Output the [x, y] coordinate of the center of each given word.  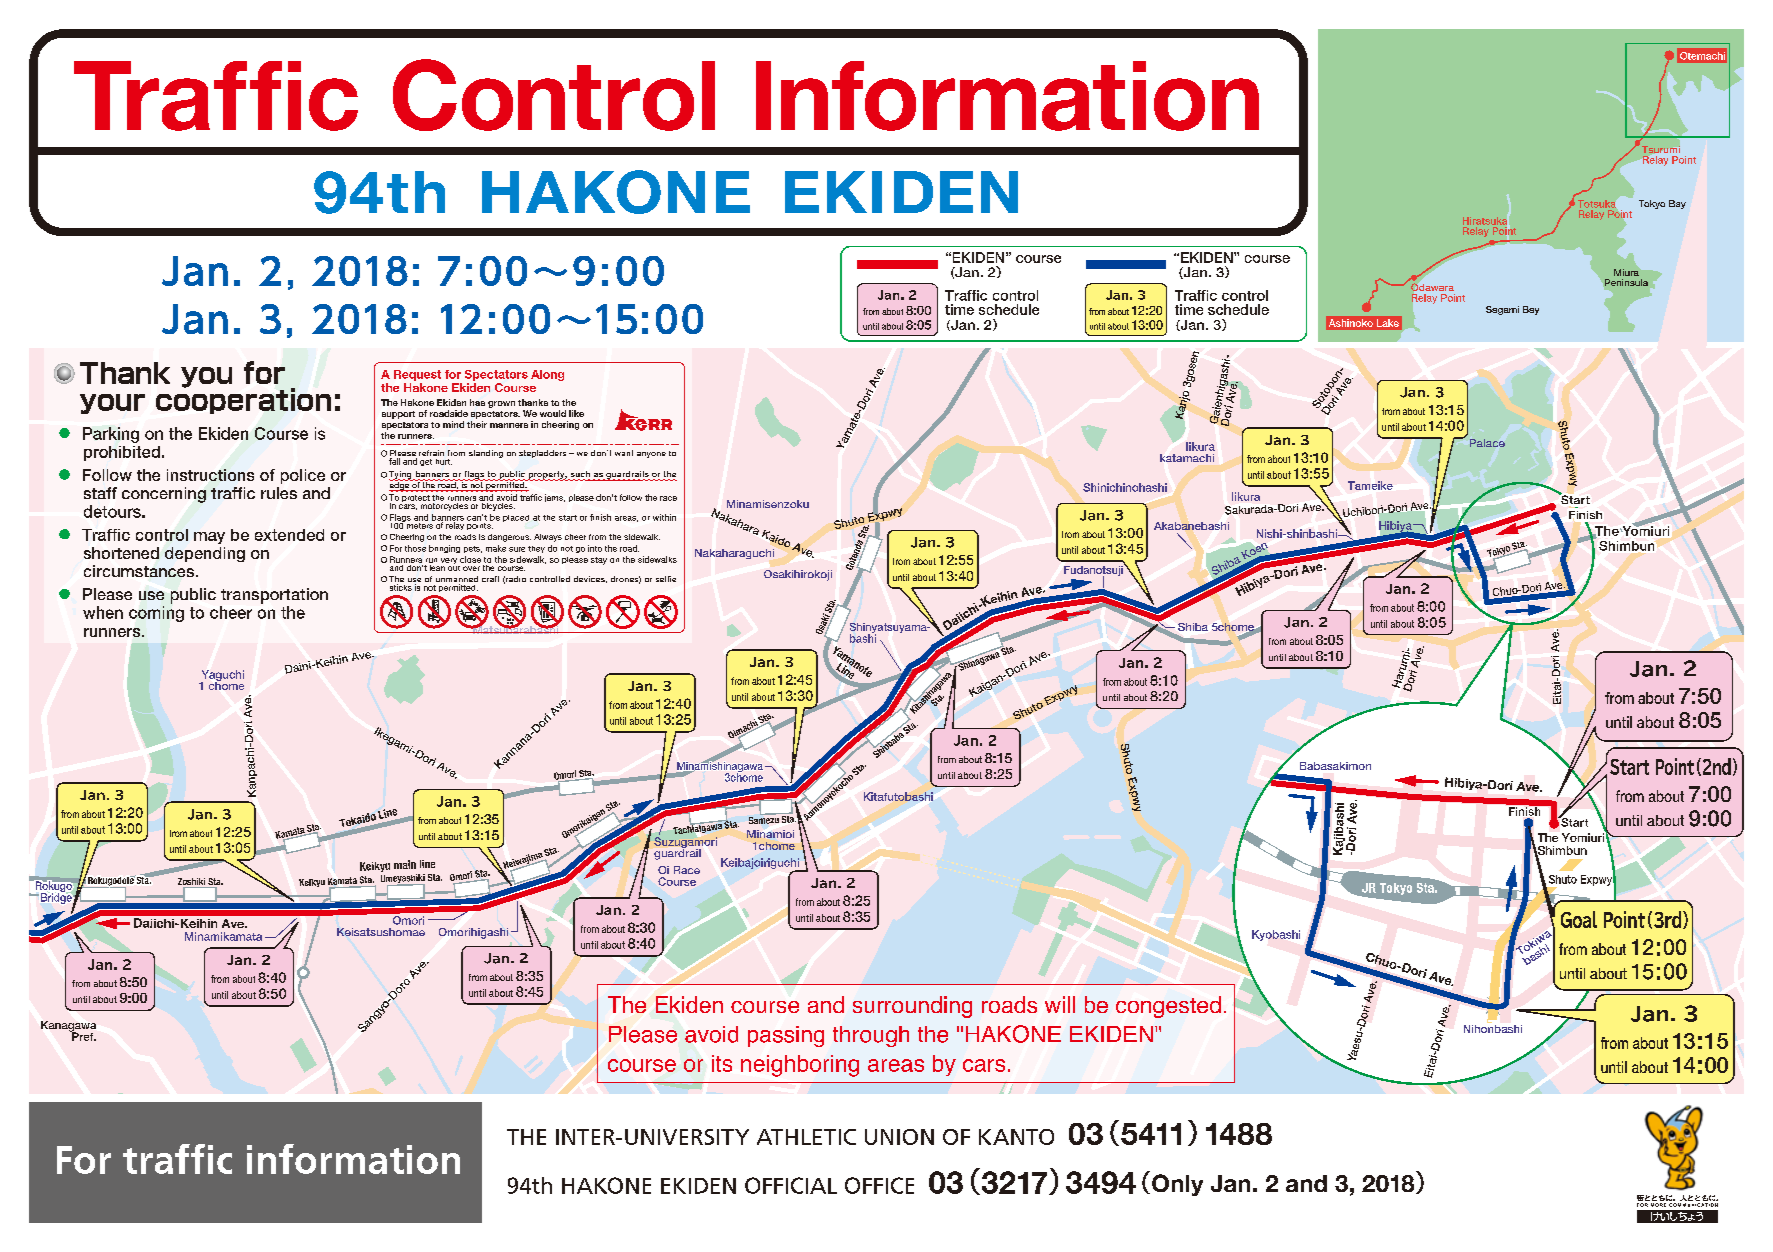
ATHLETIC [806, 1137]
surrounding [912, 1007]
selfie [666, 579]
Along [547, 375]
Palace [1487, 443]
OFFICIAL [791, 1185]
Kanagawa [68, 1027]
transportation [274, 596]
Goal [1579, 919]
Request [417, 375]
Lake [1388, 323]
